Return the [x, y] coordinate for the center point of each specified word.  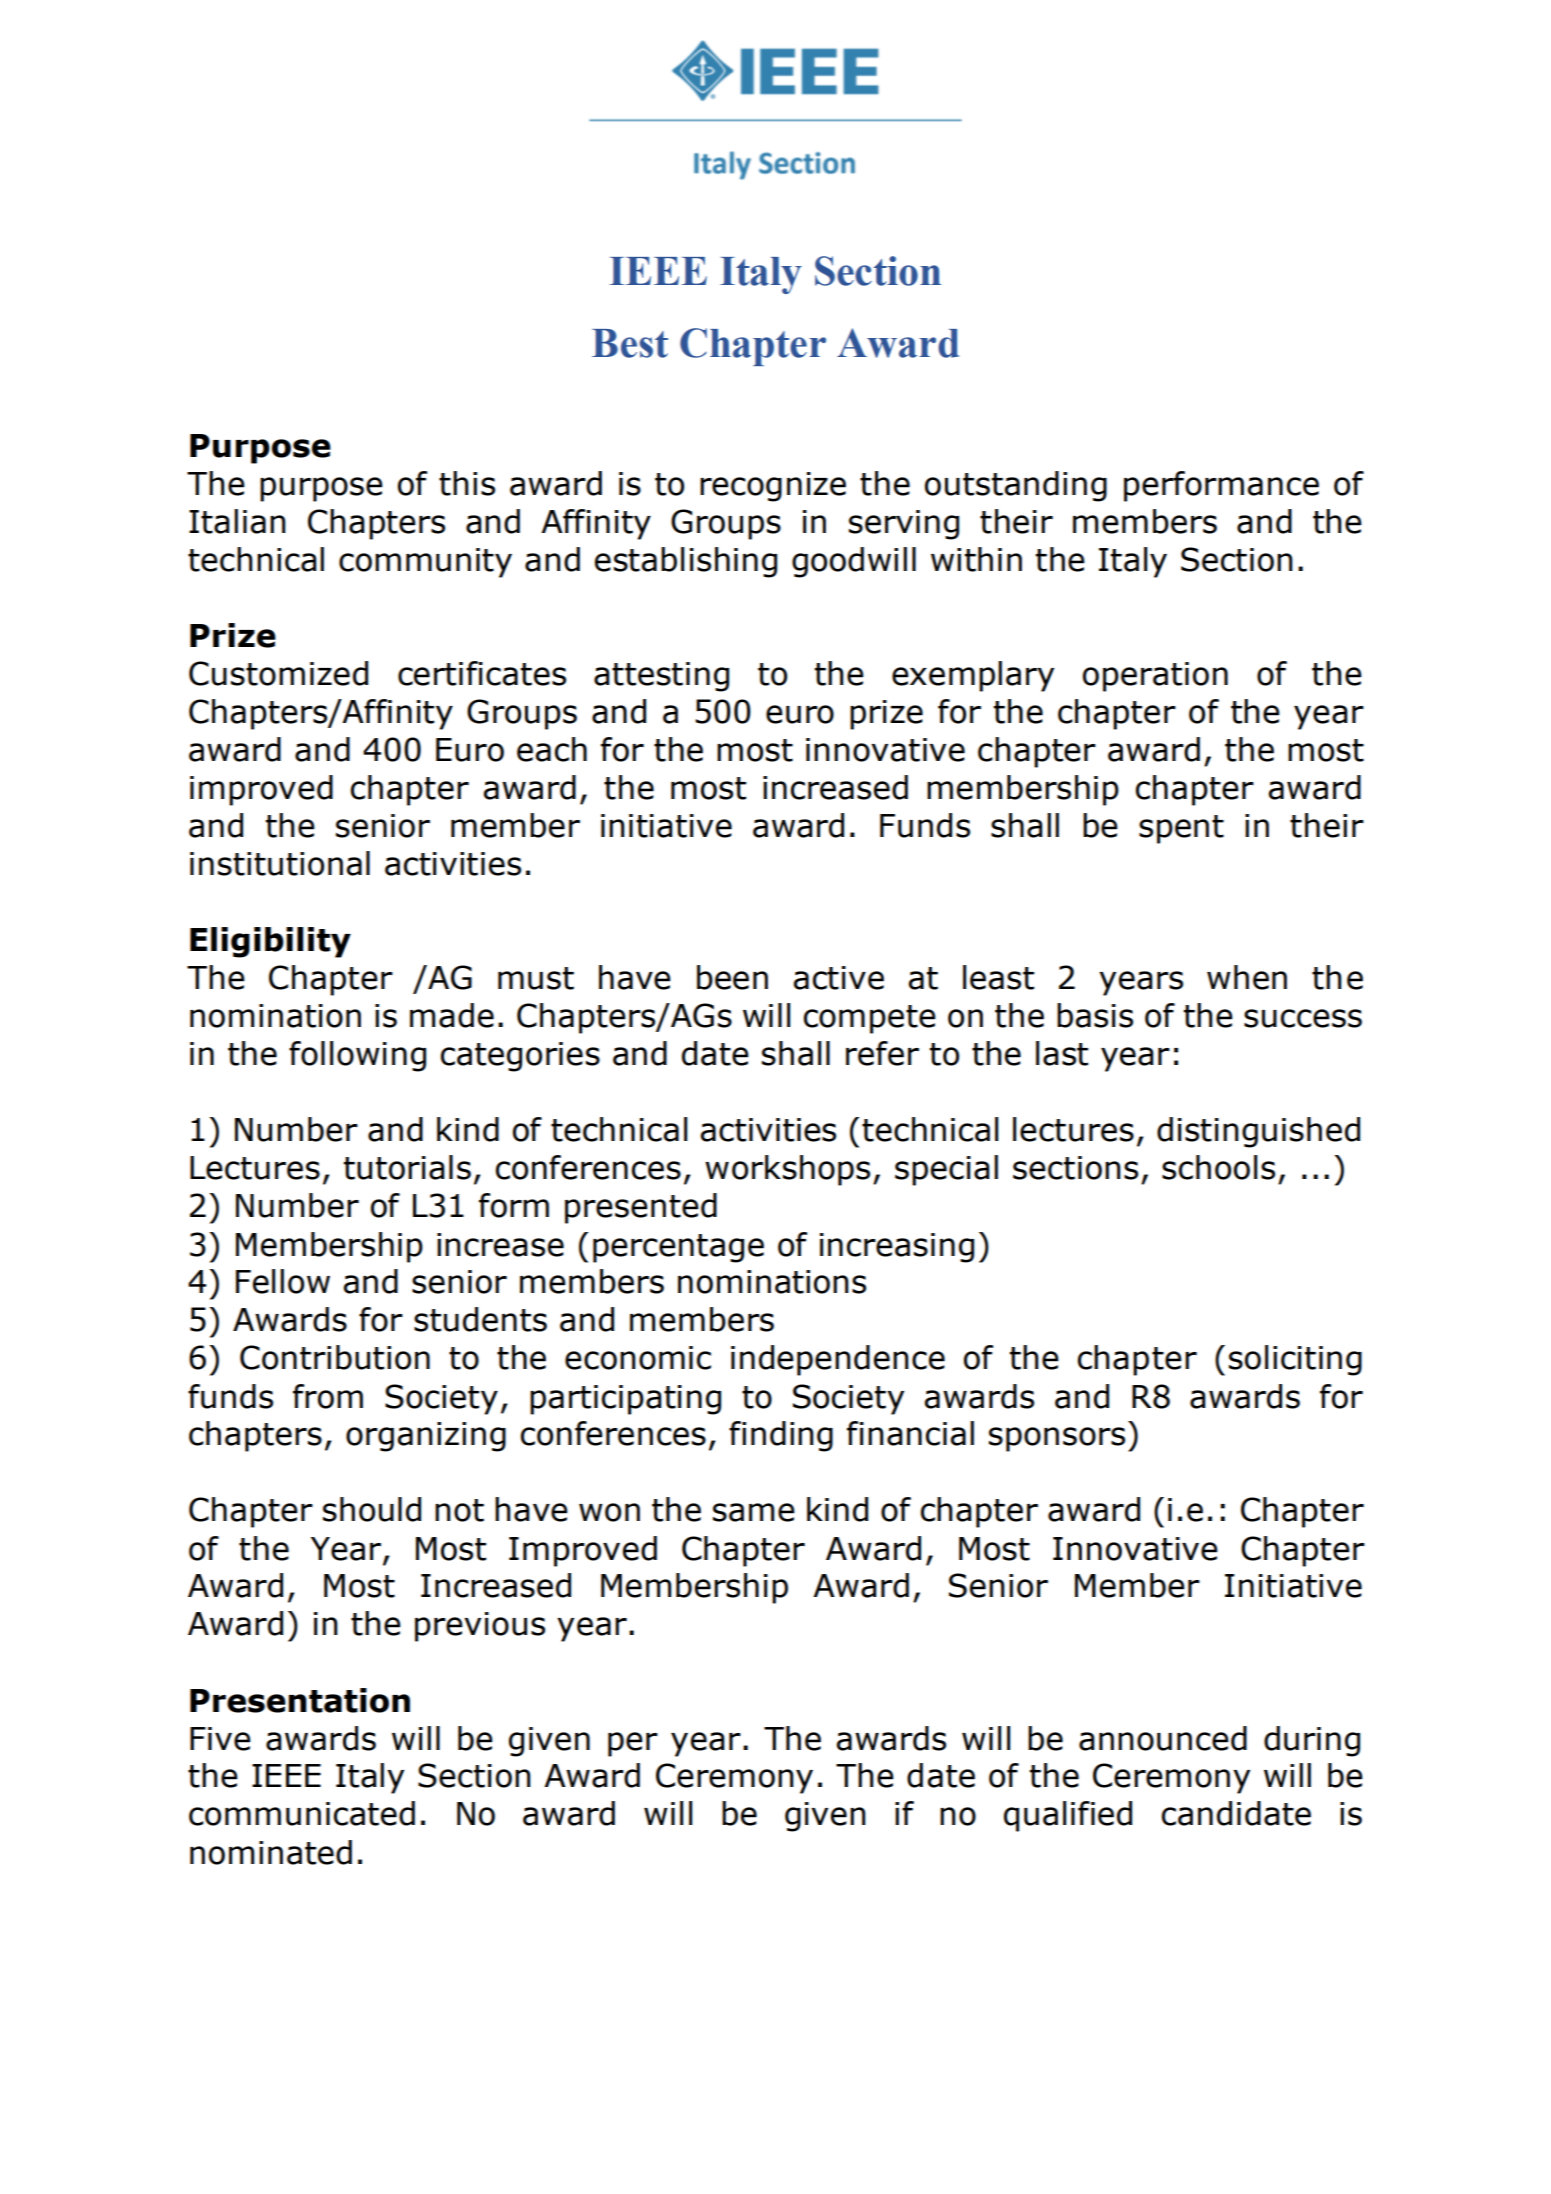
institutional [280, 863]
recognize [773, 487]
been [732, 977]
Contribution [335, 1357]
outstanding [1016, 486]
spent [1181, 829]
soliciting [1295, 1360]
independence [838, 1360]
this [467, 483]
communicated [302, 1813]
